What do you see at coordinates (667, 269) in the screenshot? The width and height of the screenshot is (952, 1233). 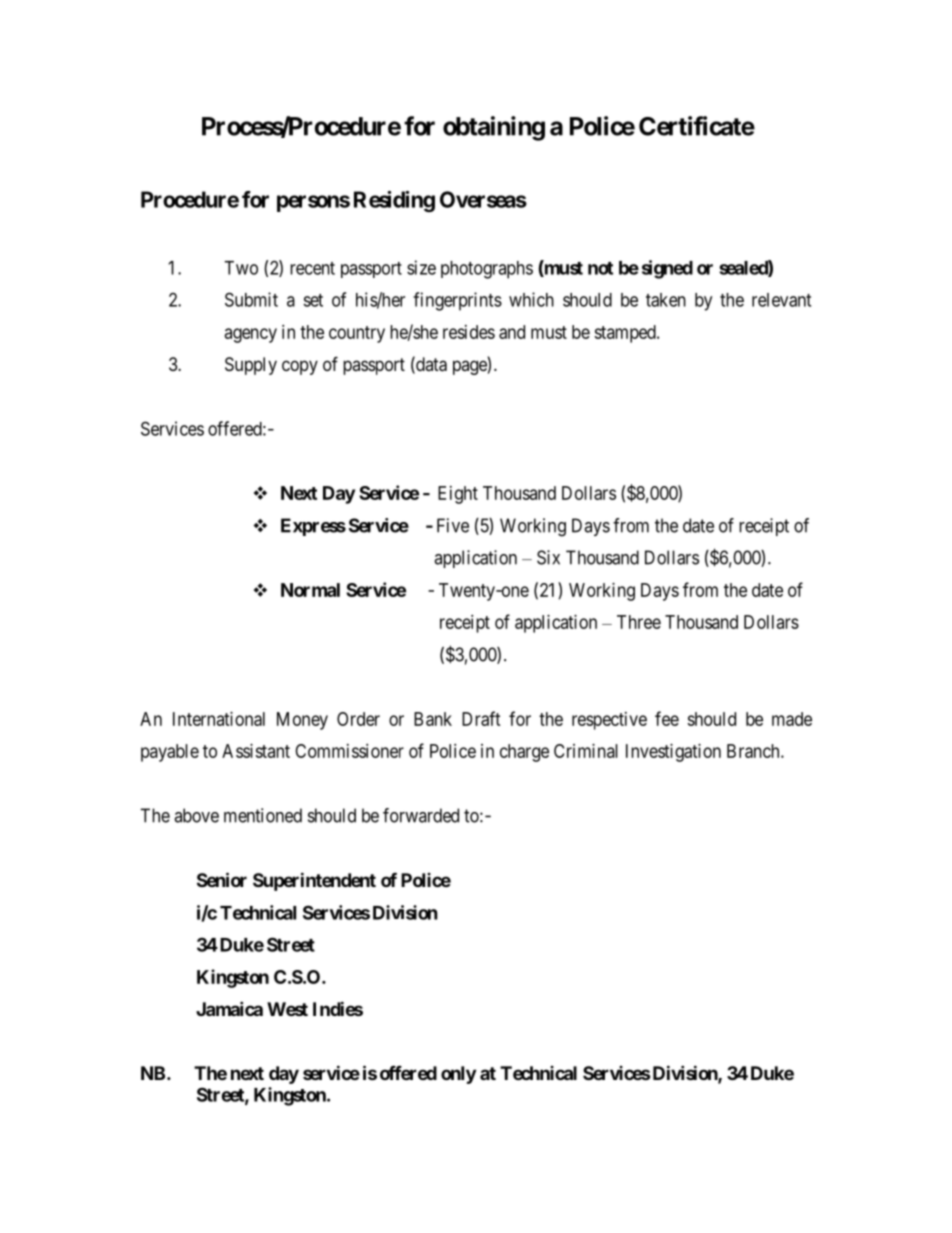 I see `signed` at bounding box center [667, 269].
